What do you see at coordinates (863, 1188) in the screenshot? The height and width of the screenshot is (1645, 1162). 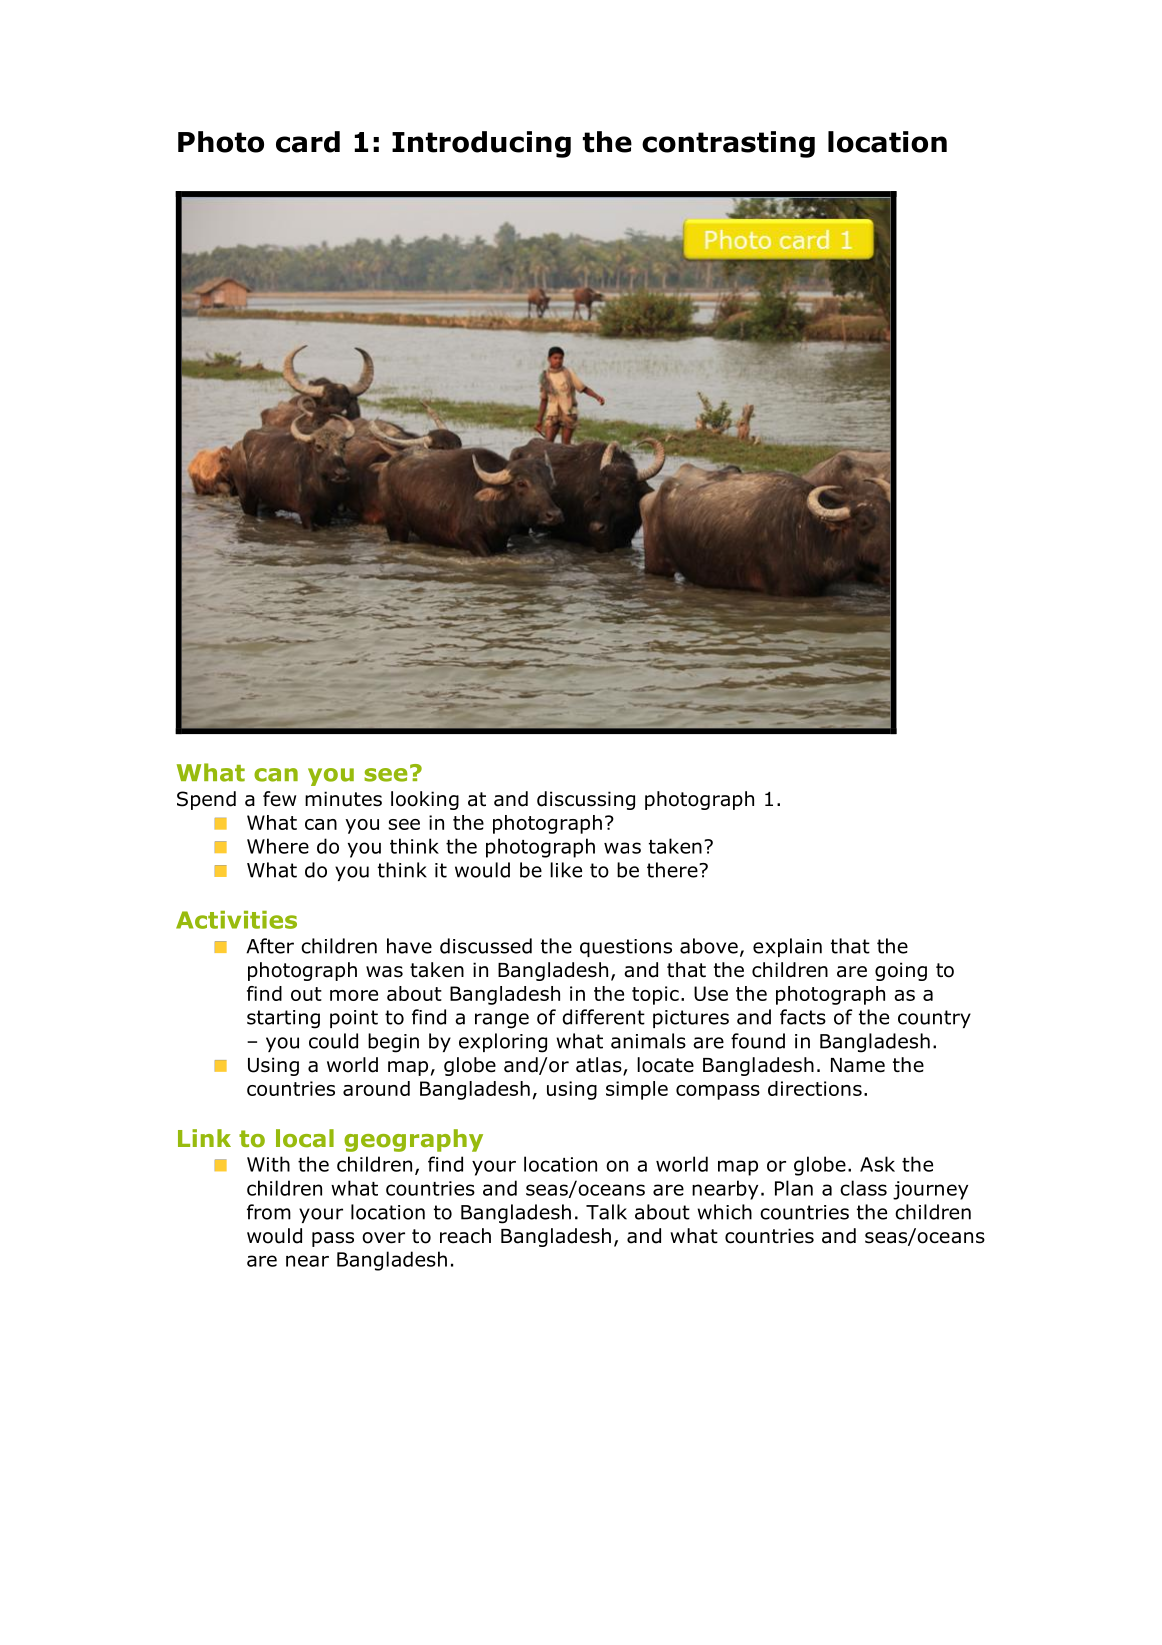 I see `class` at bounding box center [863, 1188].
